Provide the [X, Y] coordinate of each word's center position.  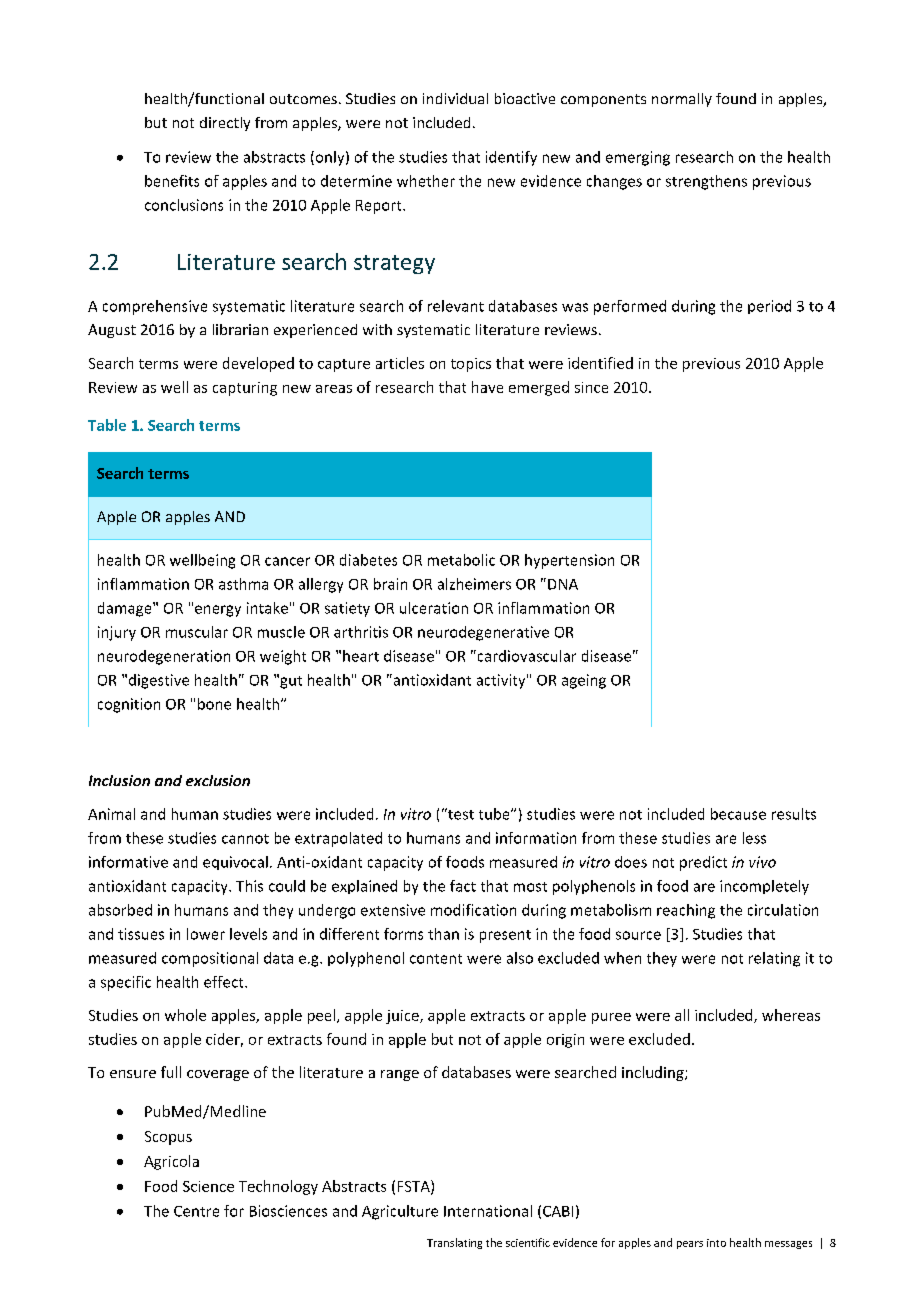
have [487, 387]
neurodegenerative [483, 633]
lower [206, 934]
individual [455, 98]
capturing [245, 389]
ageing [584, 681]
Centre [196, 1211]
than [443, 934]
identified [600, 363]
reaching [686, 911]
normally [682, 100]
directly [225, 124]
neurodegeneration [164, 657]
